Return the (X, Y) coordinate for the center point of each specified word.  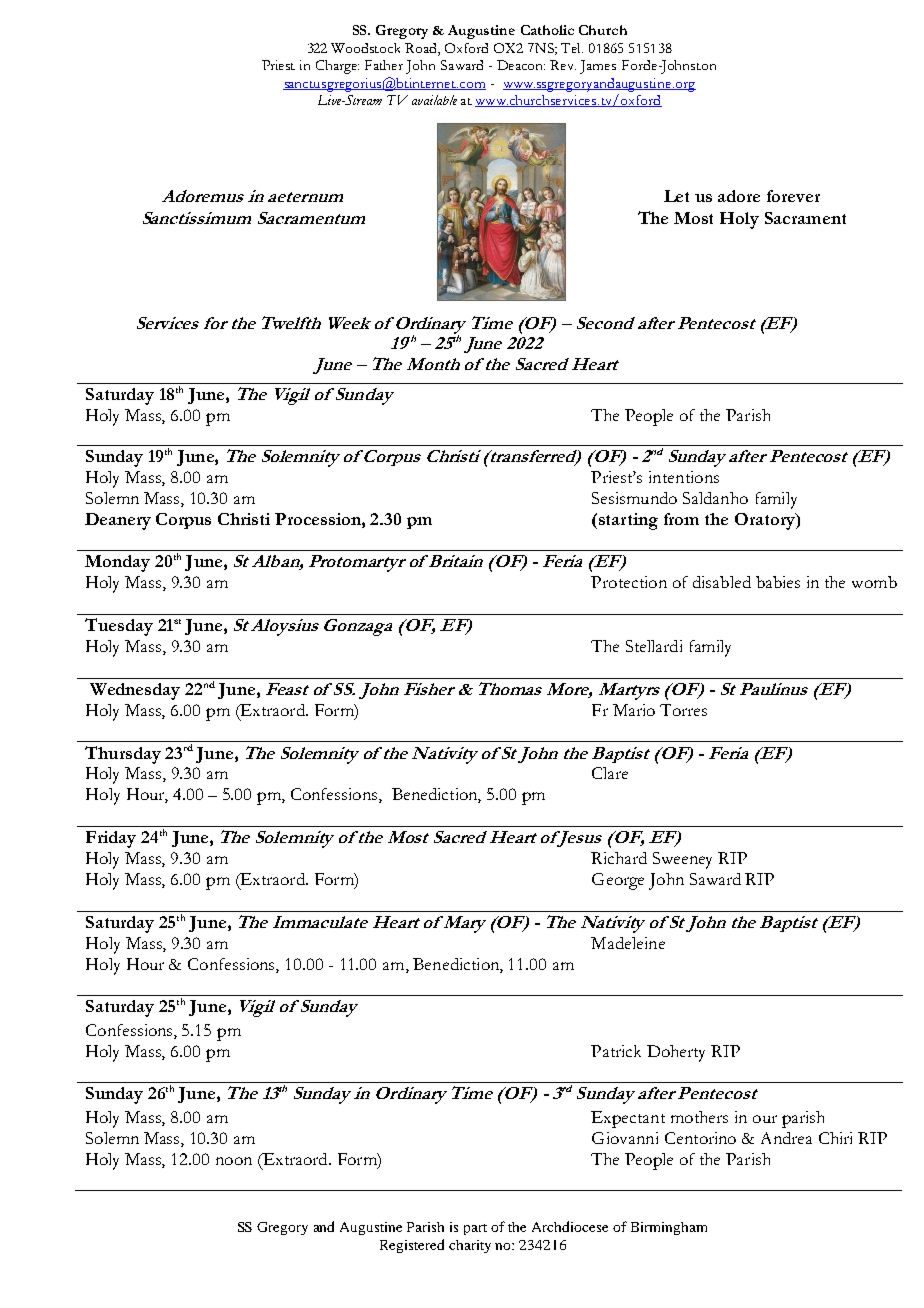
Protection (629, 582)
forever (793, 196)
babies (778, 582)
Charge (337, 67)
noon (234, 1161)
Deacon (521, 65)
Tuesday (119, 627)
